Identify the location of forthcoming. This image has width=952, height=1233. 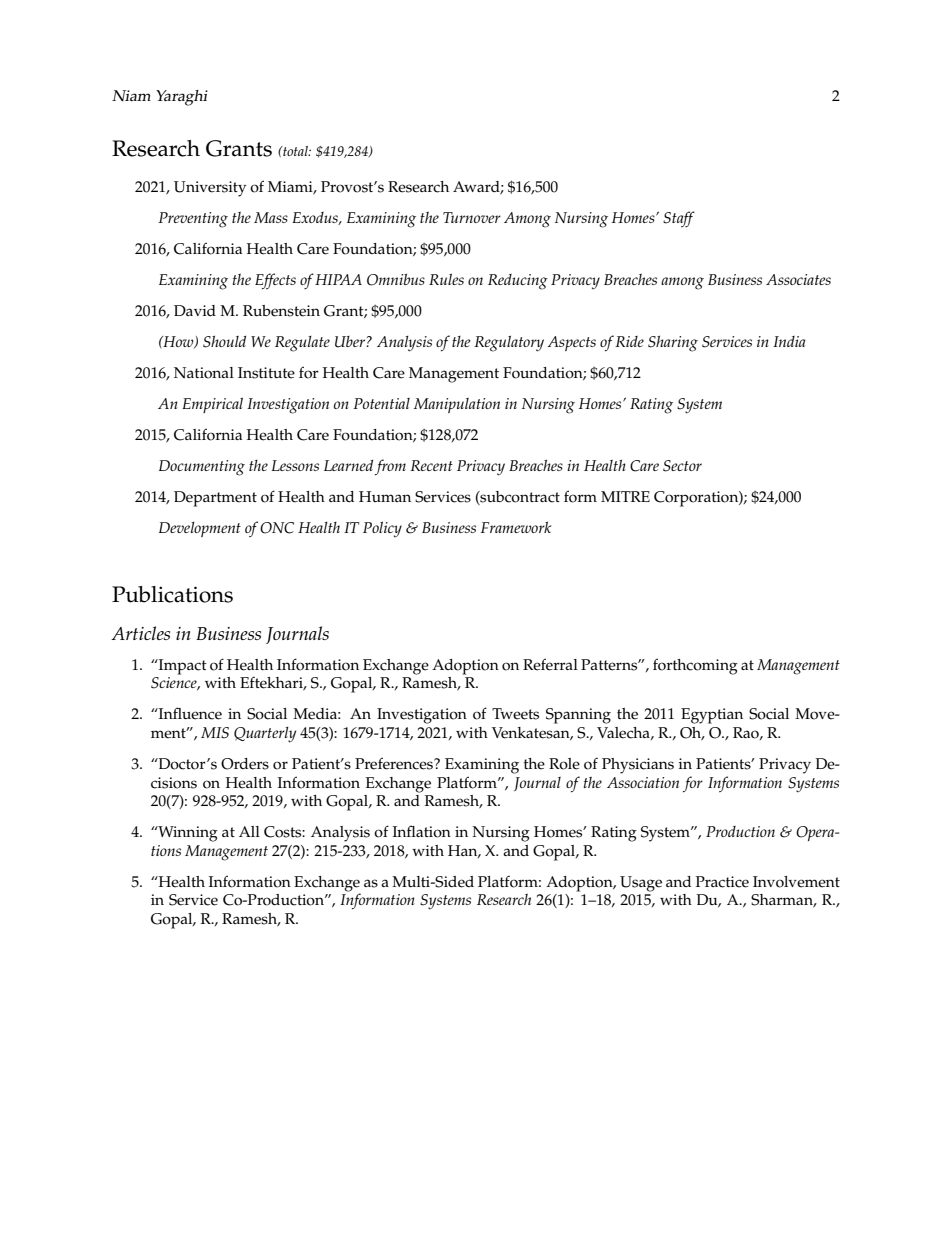
(695, 666).
